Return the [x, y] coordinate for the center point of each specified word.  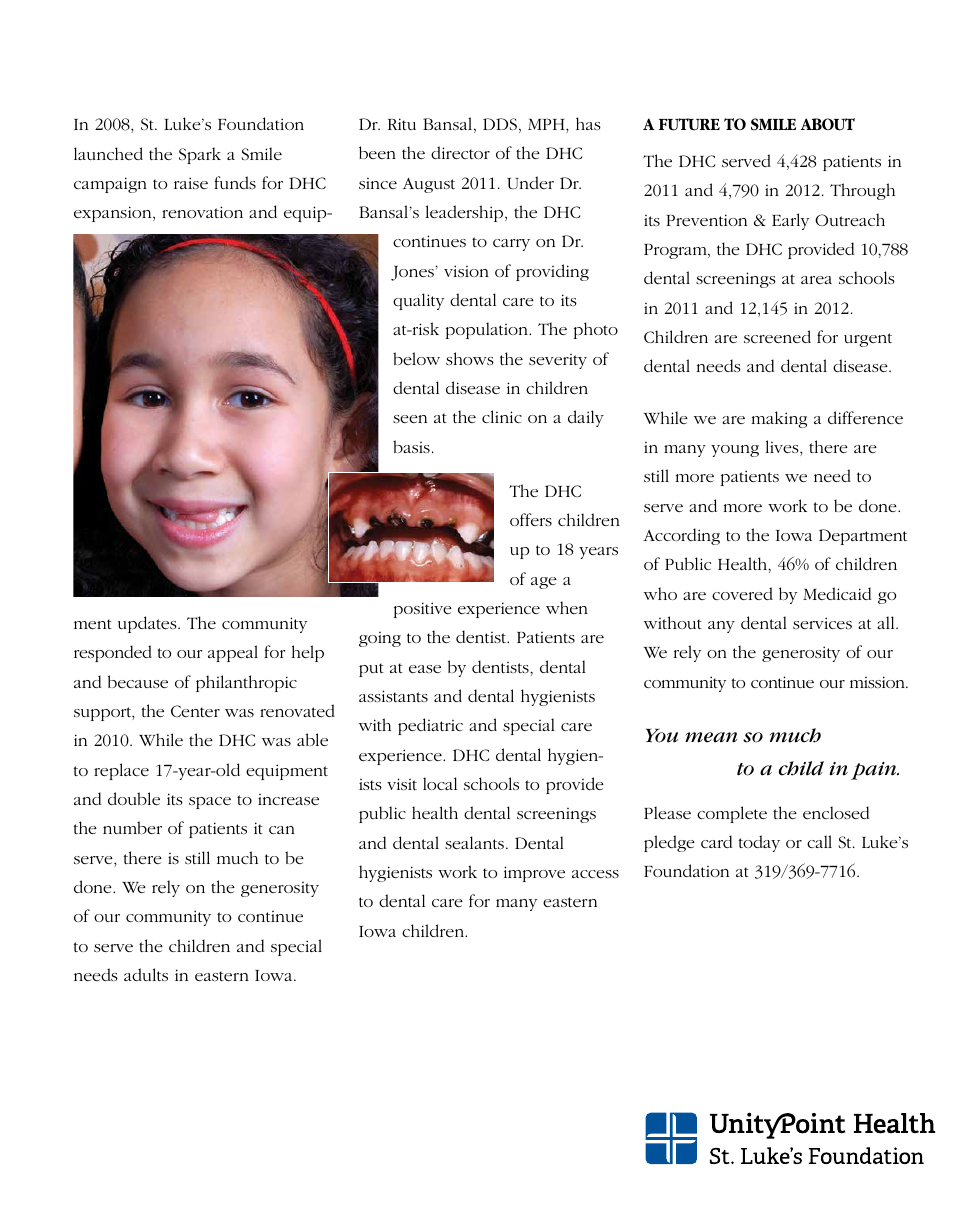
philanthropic [246, 683]
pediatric [430, 726]
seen [410, 419]
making [779, 419]
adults [146, 974]
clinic [502, 416]
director [460, 152]
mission [878, 682]
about [828, 124]
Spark [200, 155]
